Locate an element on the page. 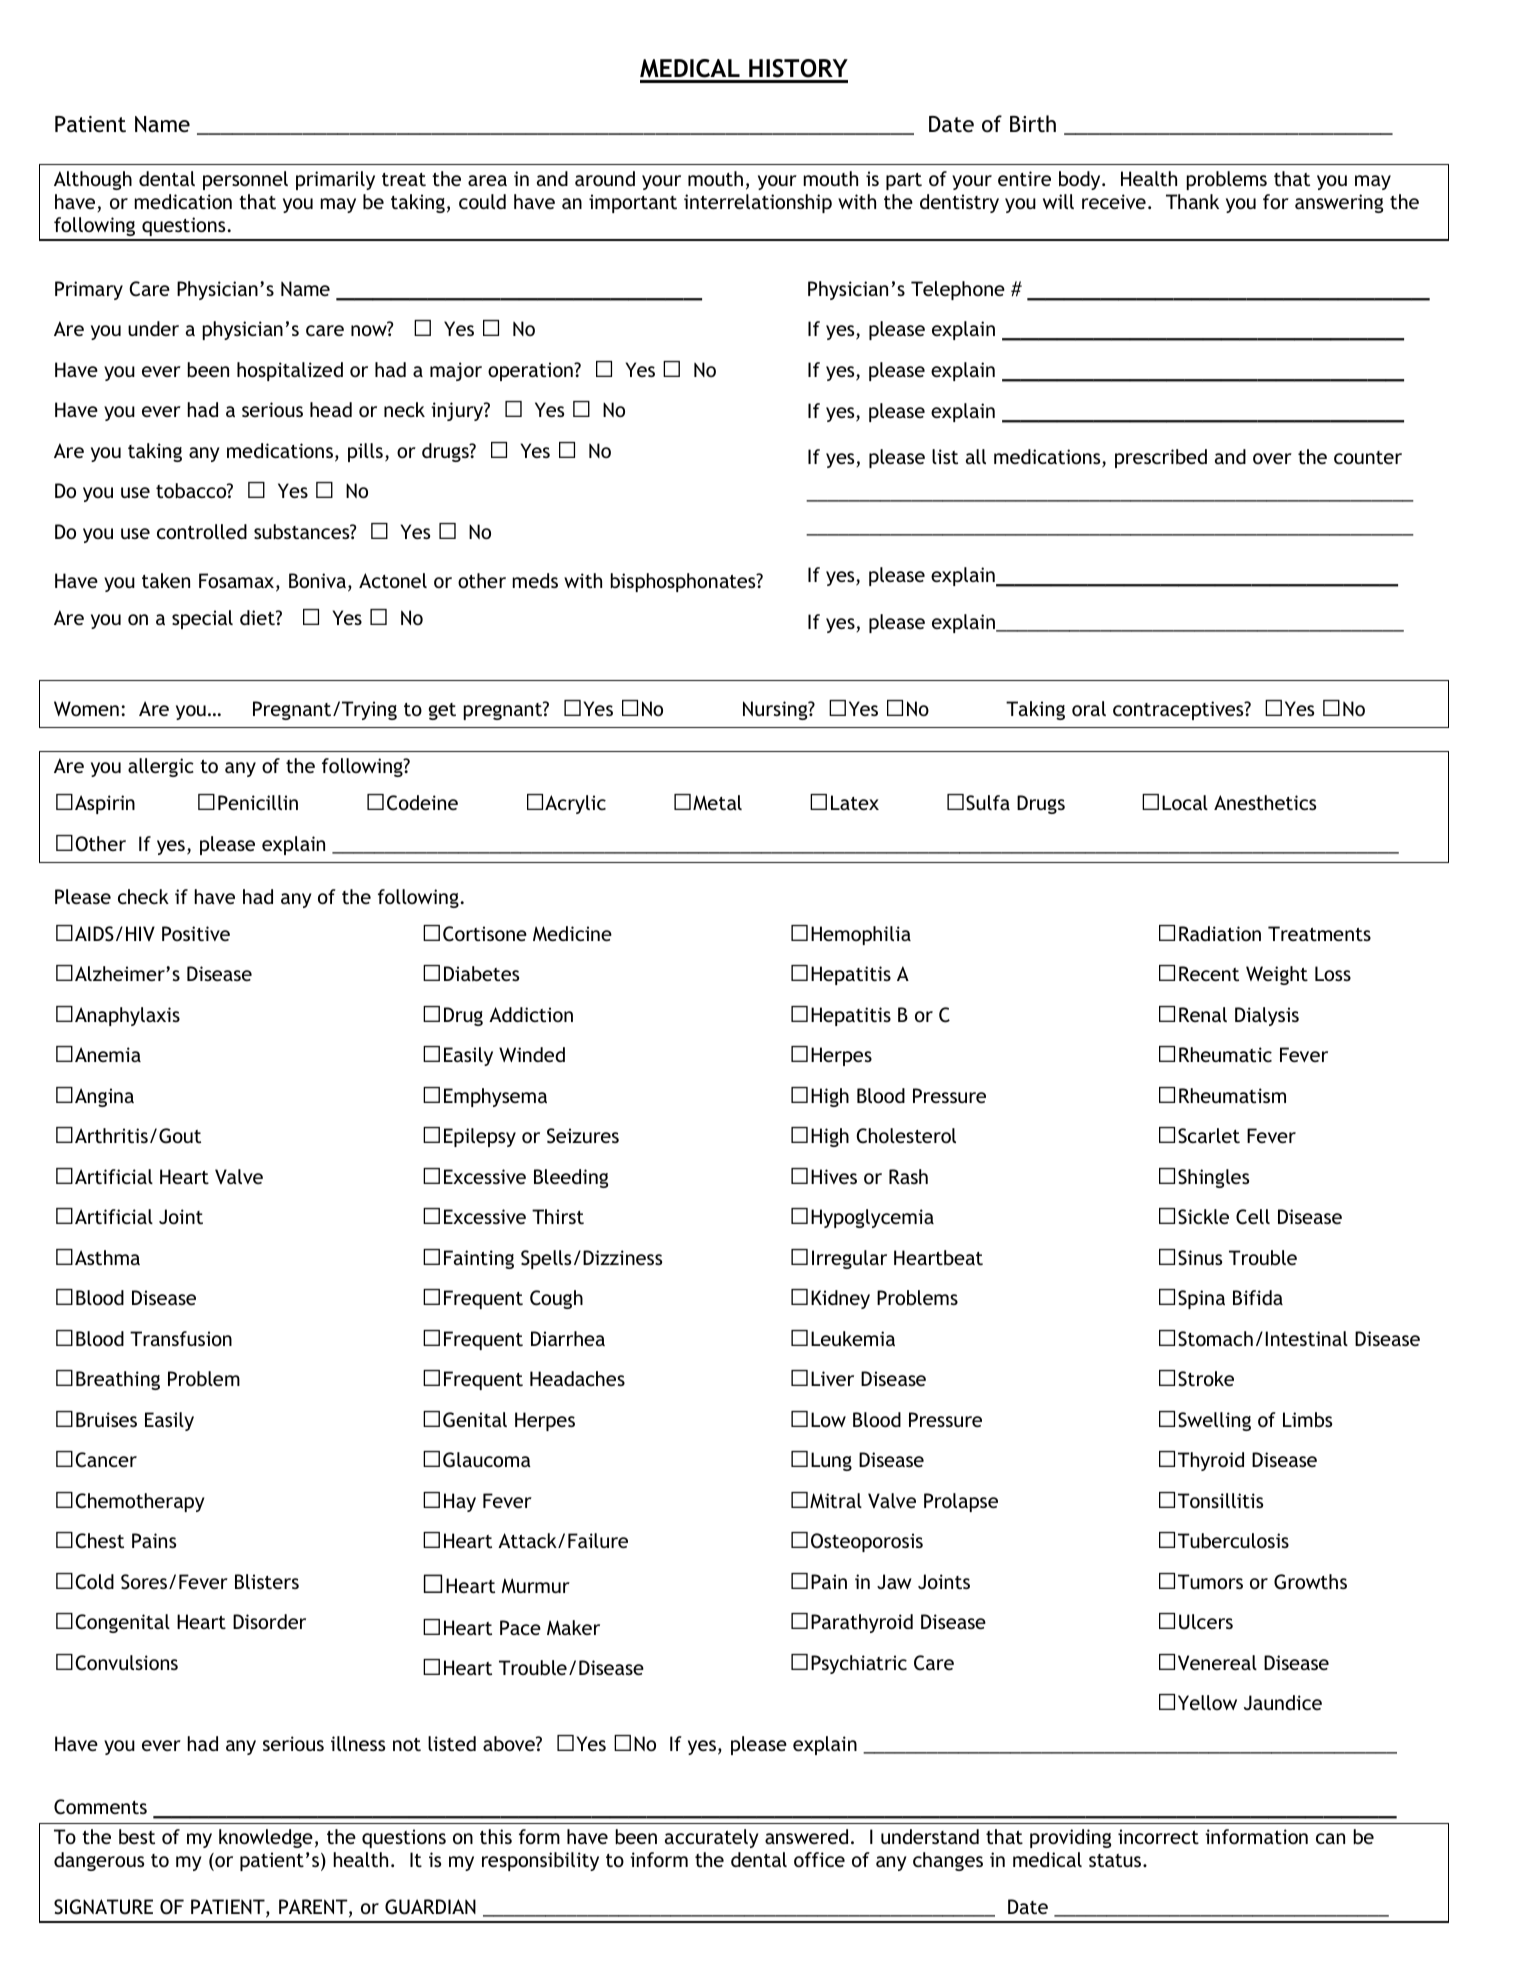 The width and height of the document is (1524, 1972). knowledge is located at coordinates (266, 1838).
